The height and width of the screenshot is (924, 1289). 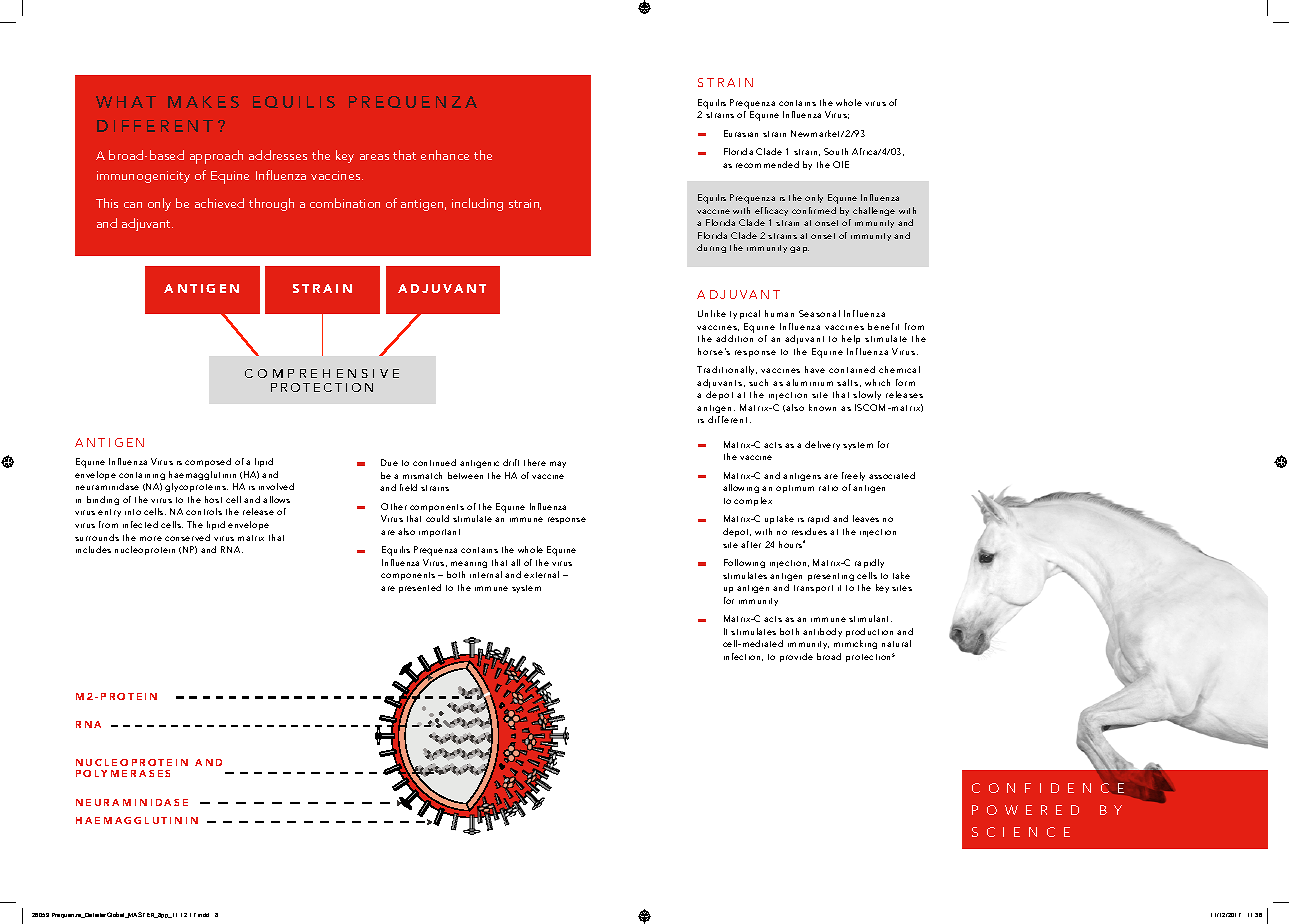 What do you see at coordinates (420, 588) in the screenshot?
I see `presented` at bounding box center [420, 588].
